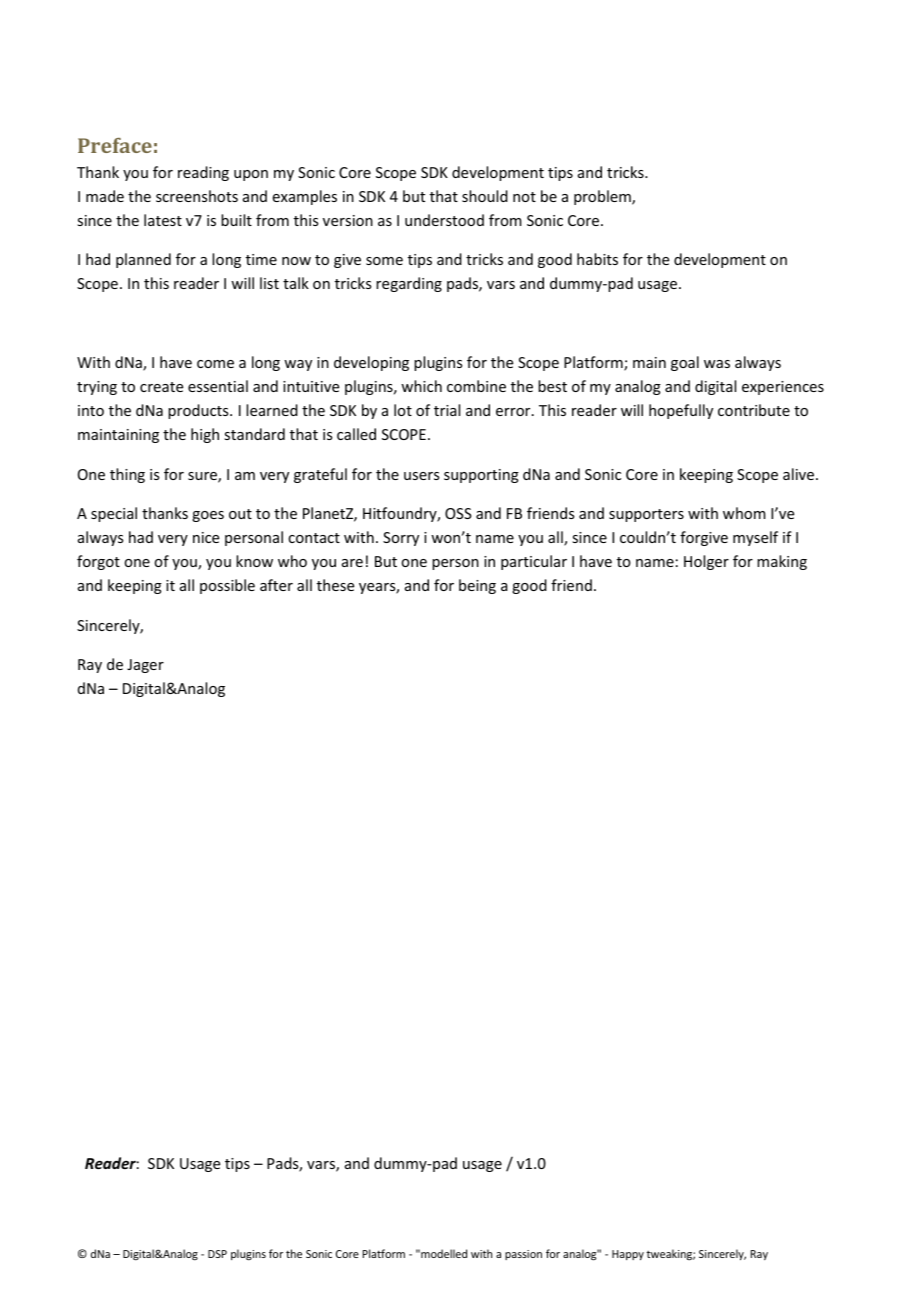 This screenshot has height=1308, width=924. Describe the element at coordinates (203, 173) in the screenshot. I see `reading` at that location.
